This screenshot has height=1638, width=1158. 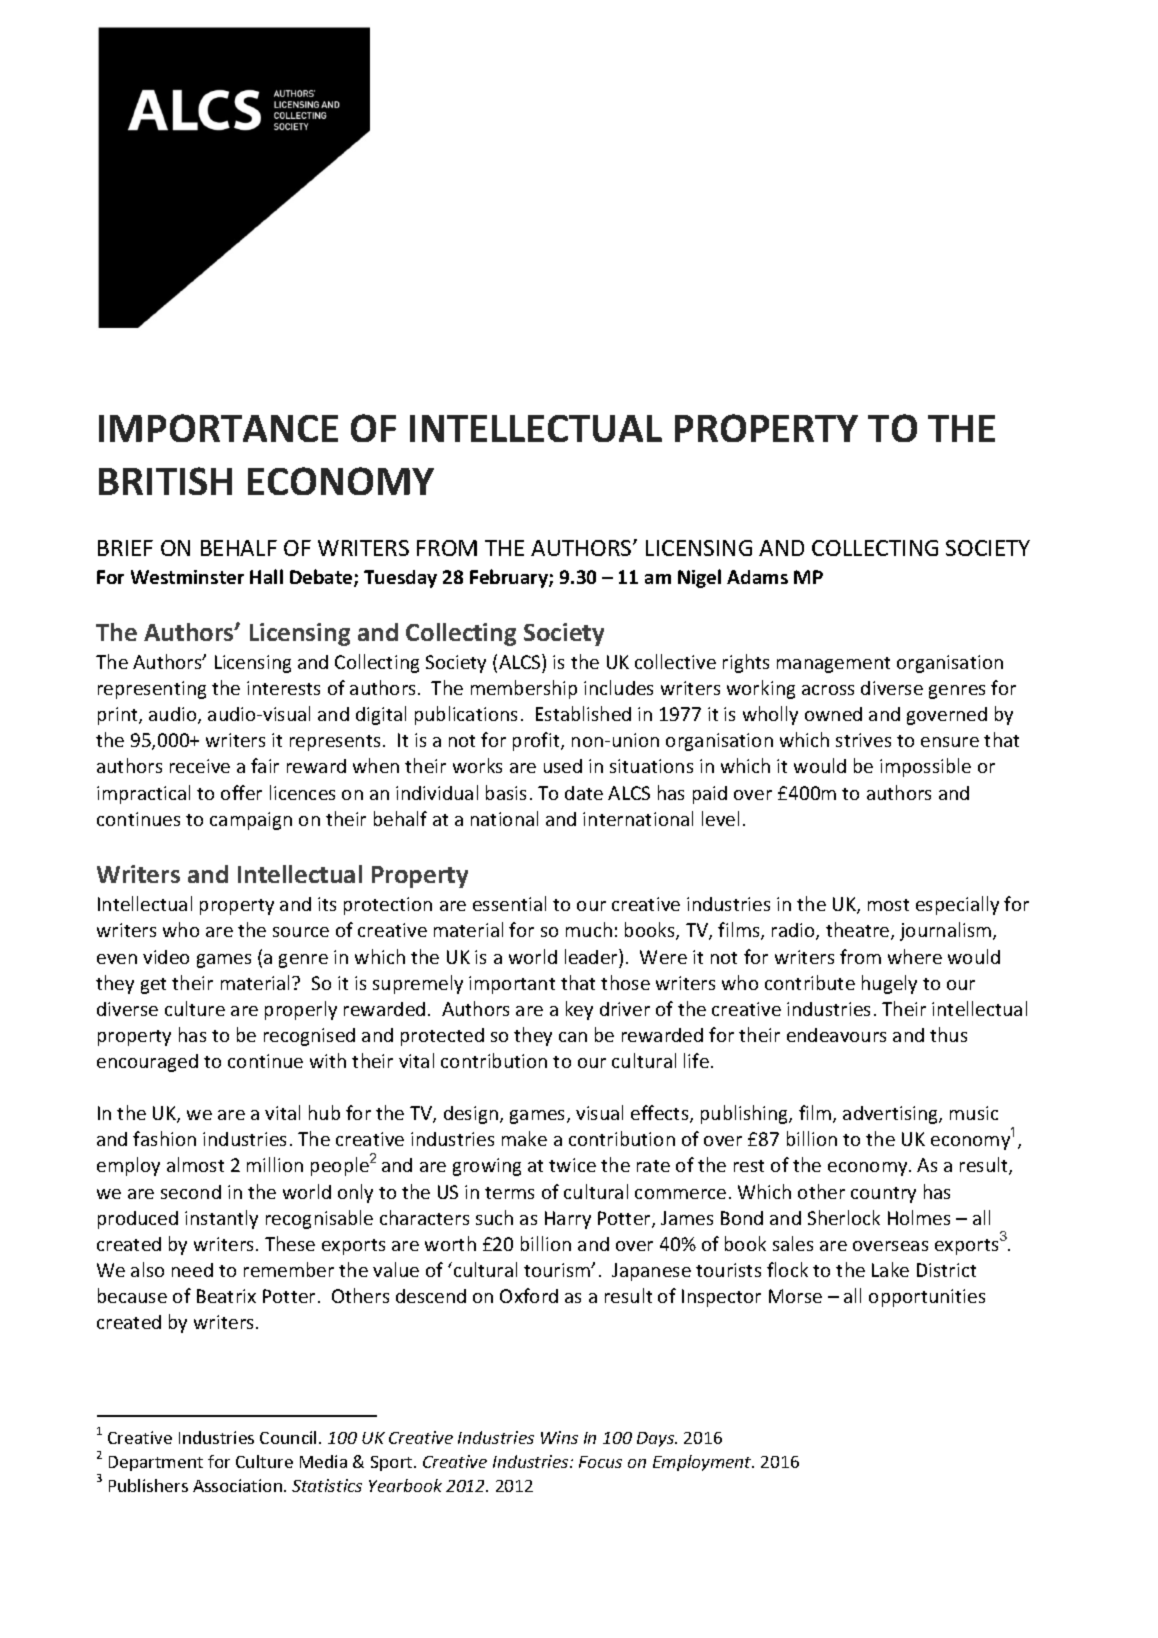 What do you see at coordinates (400, 579) in the screenshot?
I see `Tuesday` at bounding box center [400, 579].
